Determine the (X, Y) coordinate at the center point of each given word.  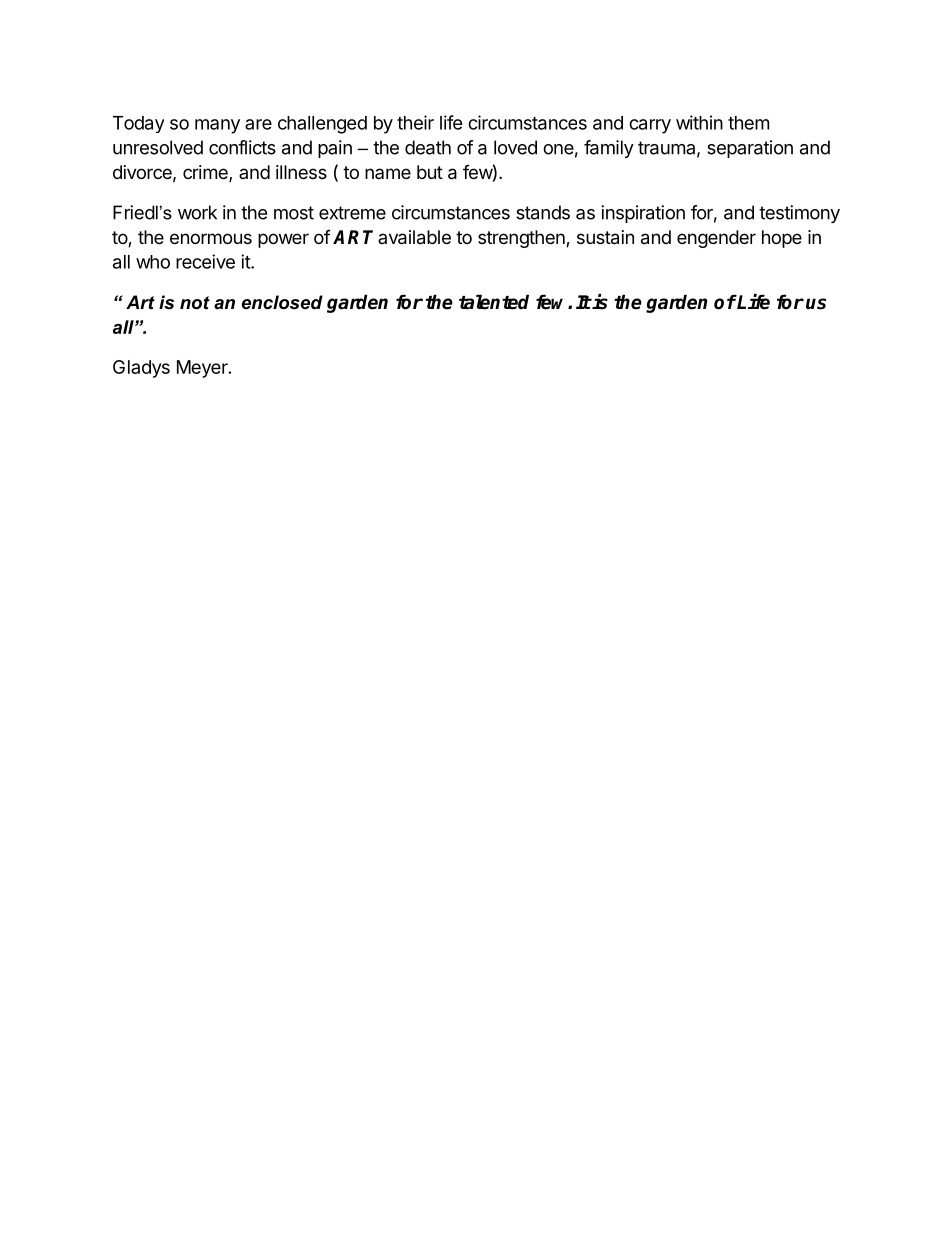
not (195, 303)
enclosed (282, 302)
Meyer (203, 369)
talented (494, 302)
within (699, 122)
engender (716, 239)
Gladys (141, 369)
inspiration (643, 214)
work (197, 212)
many (217, 126)
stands (543, 212)
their (415, 122)
